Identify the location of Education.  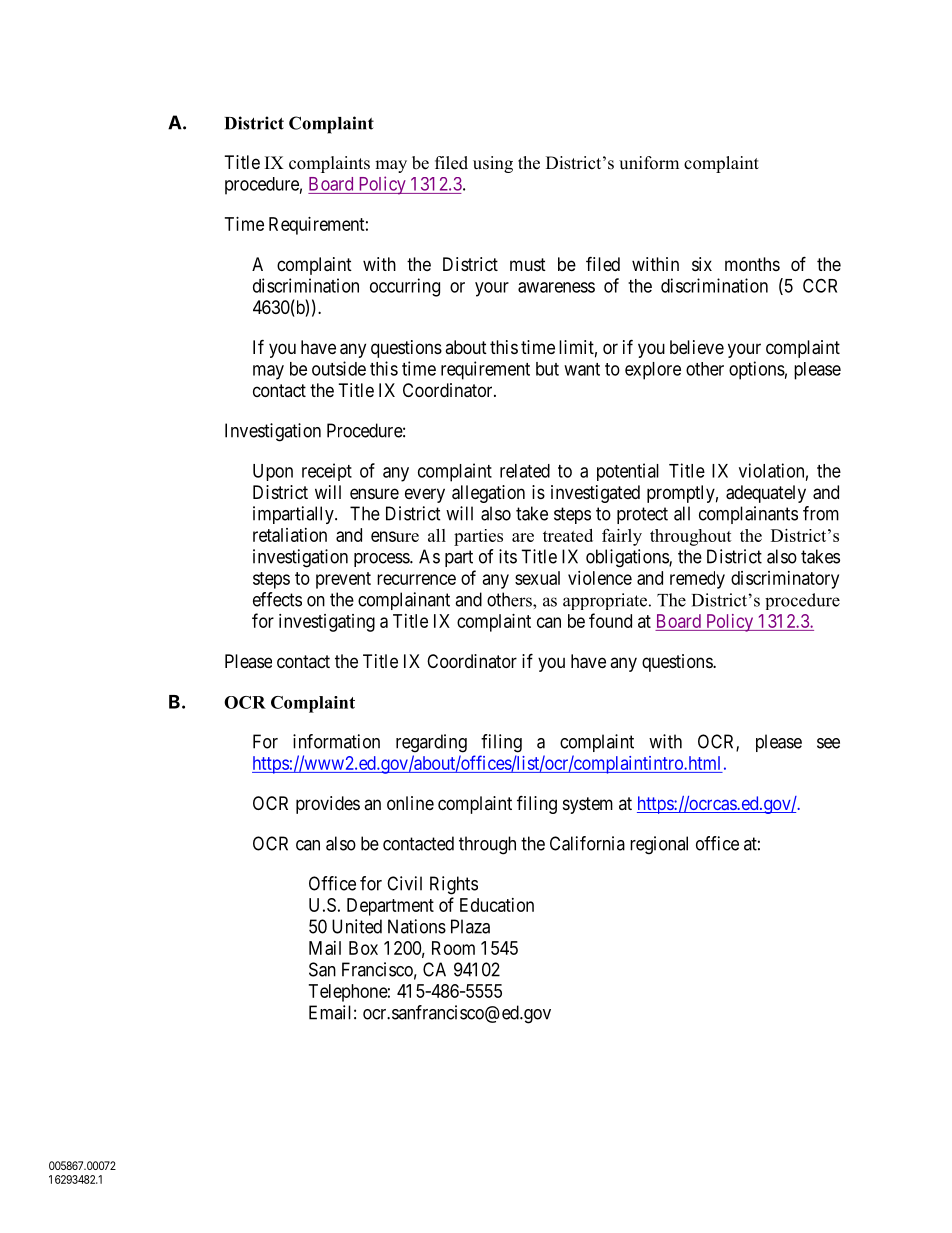
(497, 905).
